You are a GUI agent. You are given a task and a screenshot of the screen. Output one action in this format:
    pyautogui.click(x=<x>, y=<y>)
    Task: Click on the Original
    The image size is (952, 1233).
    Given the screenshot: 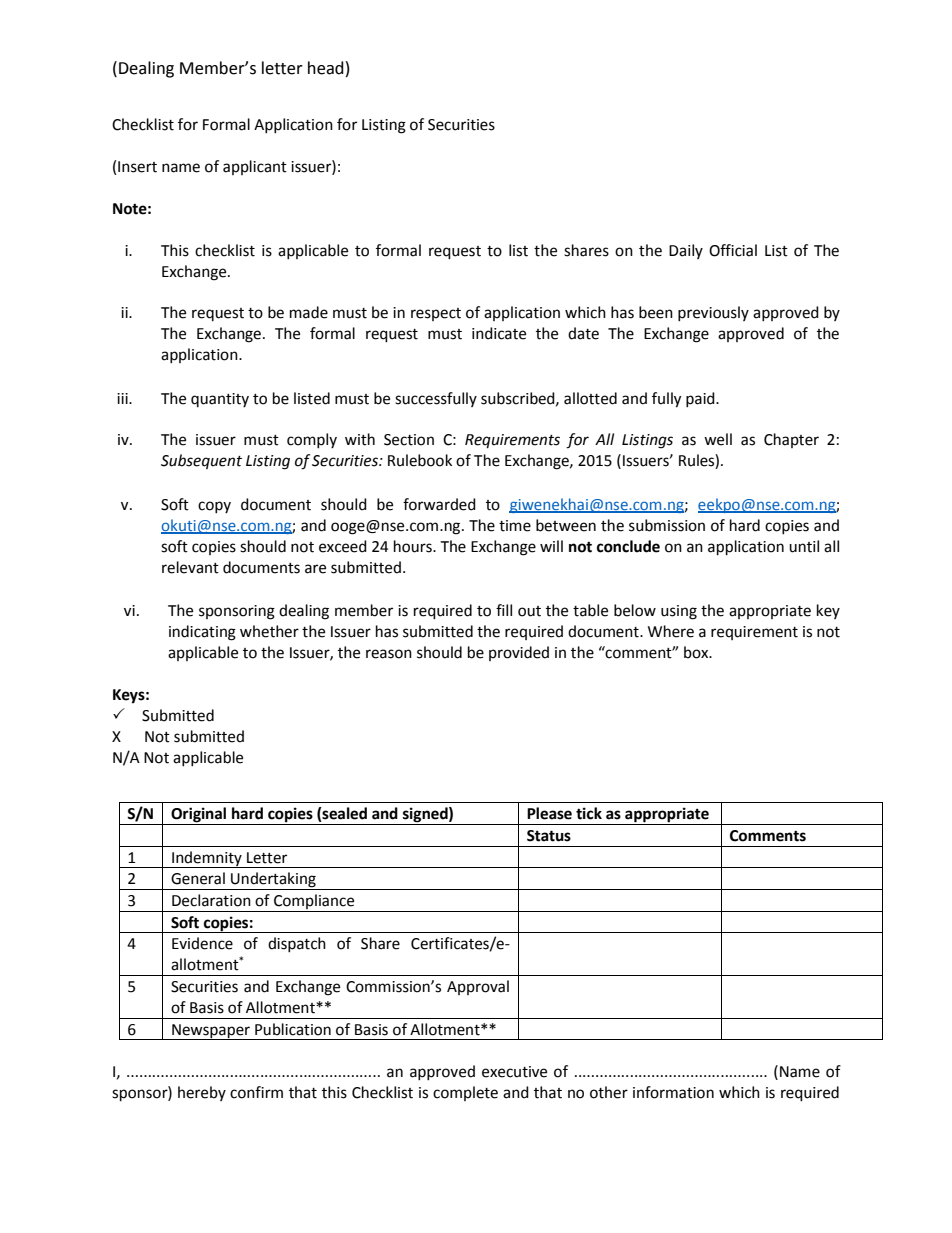 What is the action you would take?
    pyautogui.click(x=199, y=816)
